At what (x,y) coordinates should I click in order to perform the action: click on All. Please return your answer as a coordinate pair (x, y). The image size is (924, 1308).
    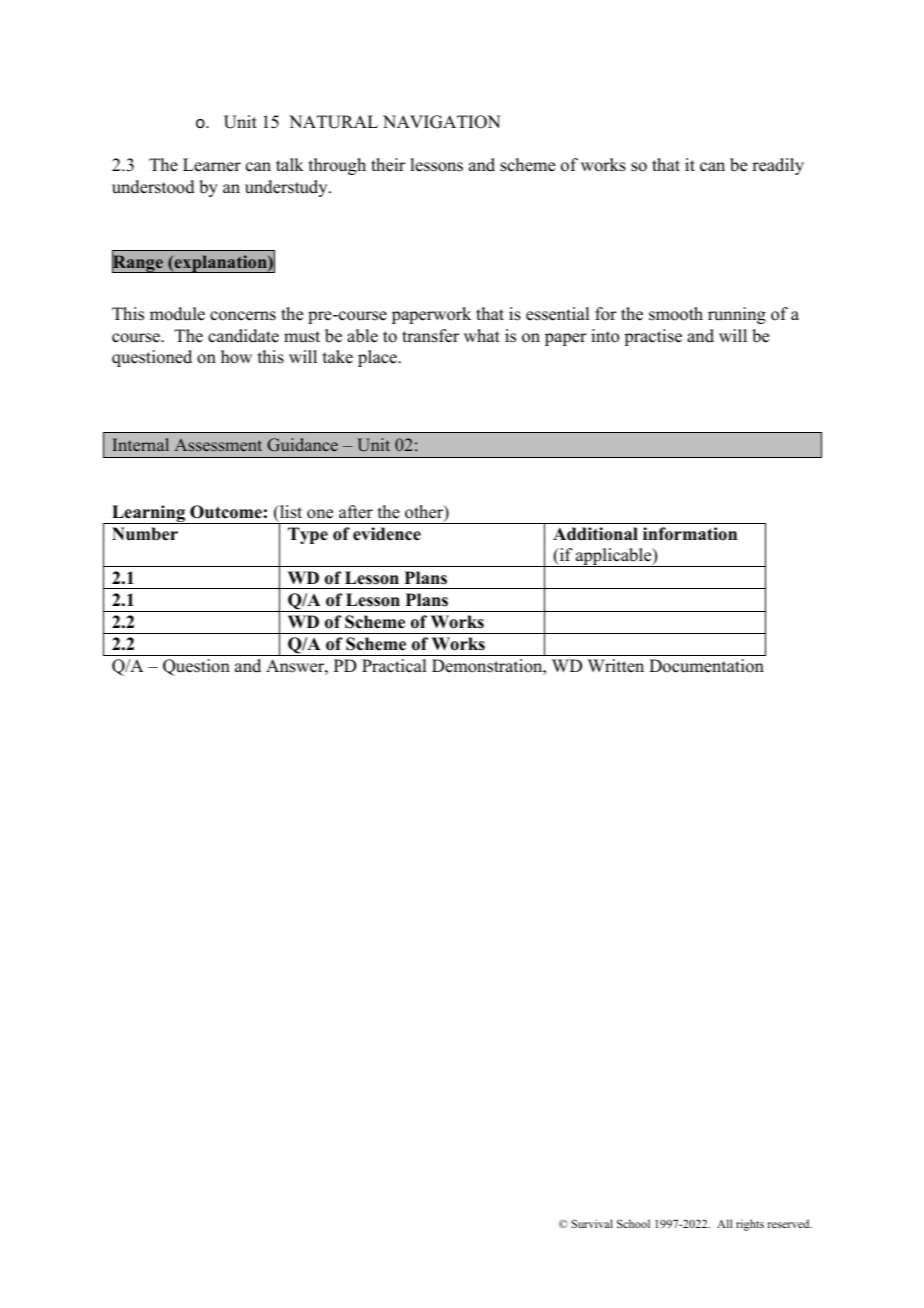
    Looking at the image, I should click on (724, 1223).
